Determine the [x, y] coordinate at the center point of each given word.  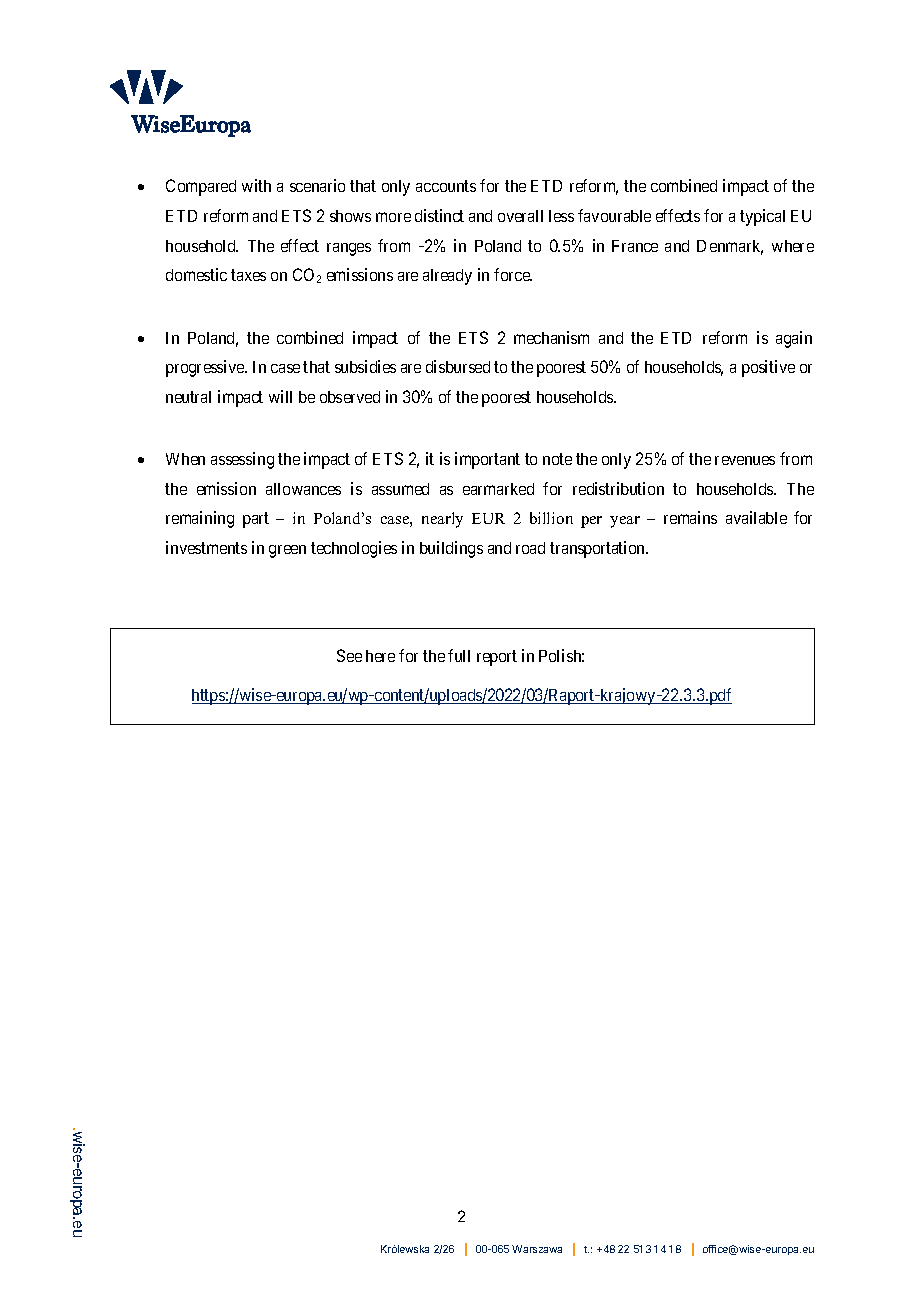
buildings [451, 549]
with [256, 185]
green [287, 551]
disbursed [458, 366]
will [280, 396]
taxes [248, 275]
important [487, 460]
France [635, 246]
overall [520, 216]
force [513, 274]
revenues [745, 460]
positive [768, 368]
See [349, 655]
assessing [242, 460]
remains [690, 517]
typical [762, 217]
